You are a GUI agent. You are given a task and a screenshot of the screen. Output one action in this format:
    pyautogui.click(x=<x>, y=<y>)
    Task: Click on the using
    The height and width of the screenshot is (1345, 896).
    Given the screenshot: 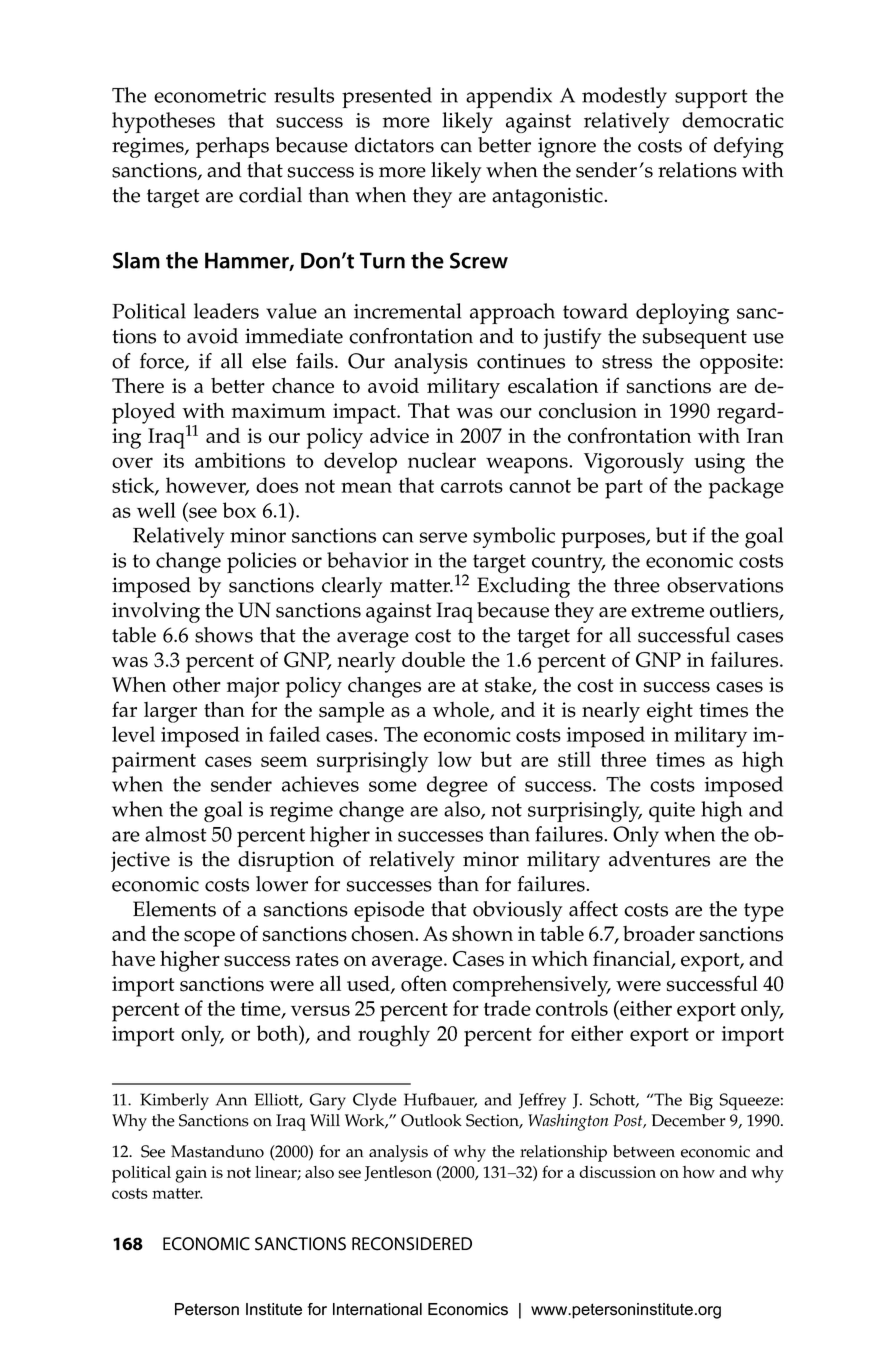 What is the action you would take?
    pyautogui.click(x=719, y=463)
